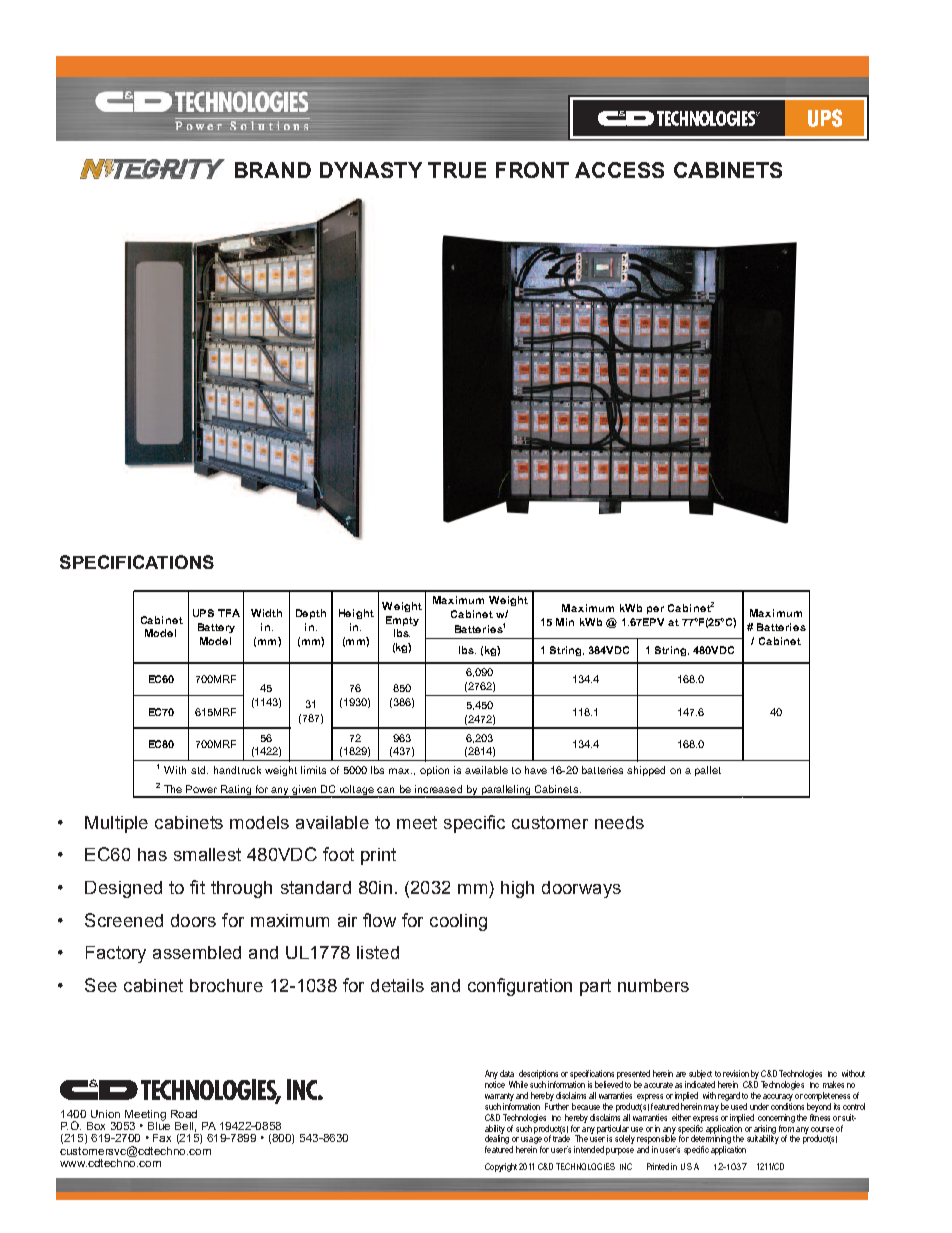 The height and width of the screenshot is (1233, 952). What do you see at coordinates (162, 1138) in the screenshot?
I see `Fax` at bounding box center [162, 1138].
